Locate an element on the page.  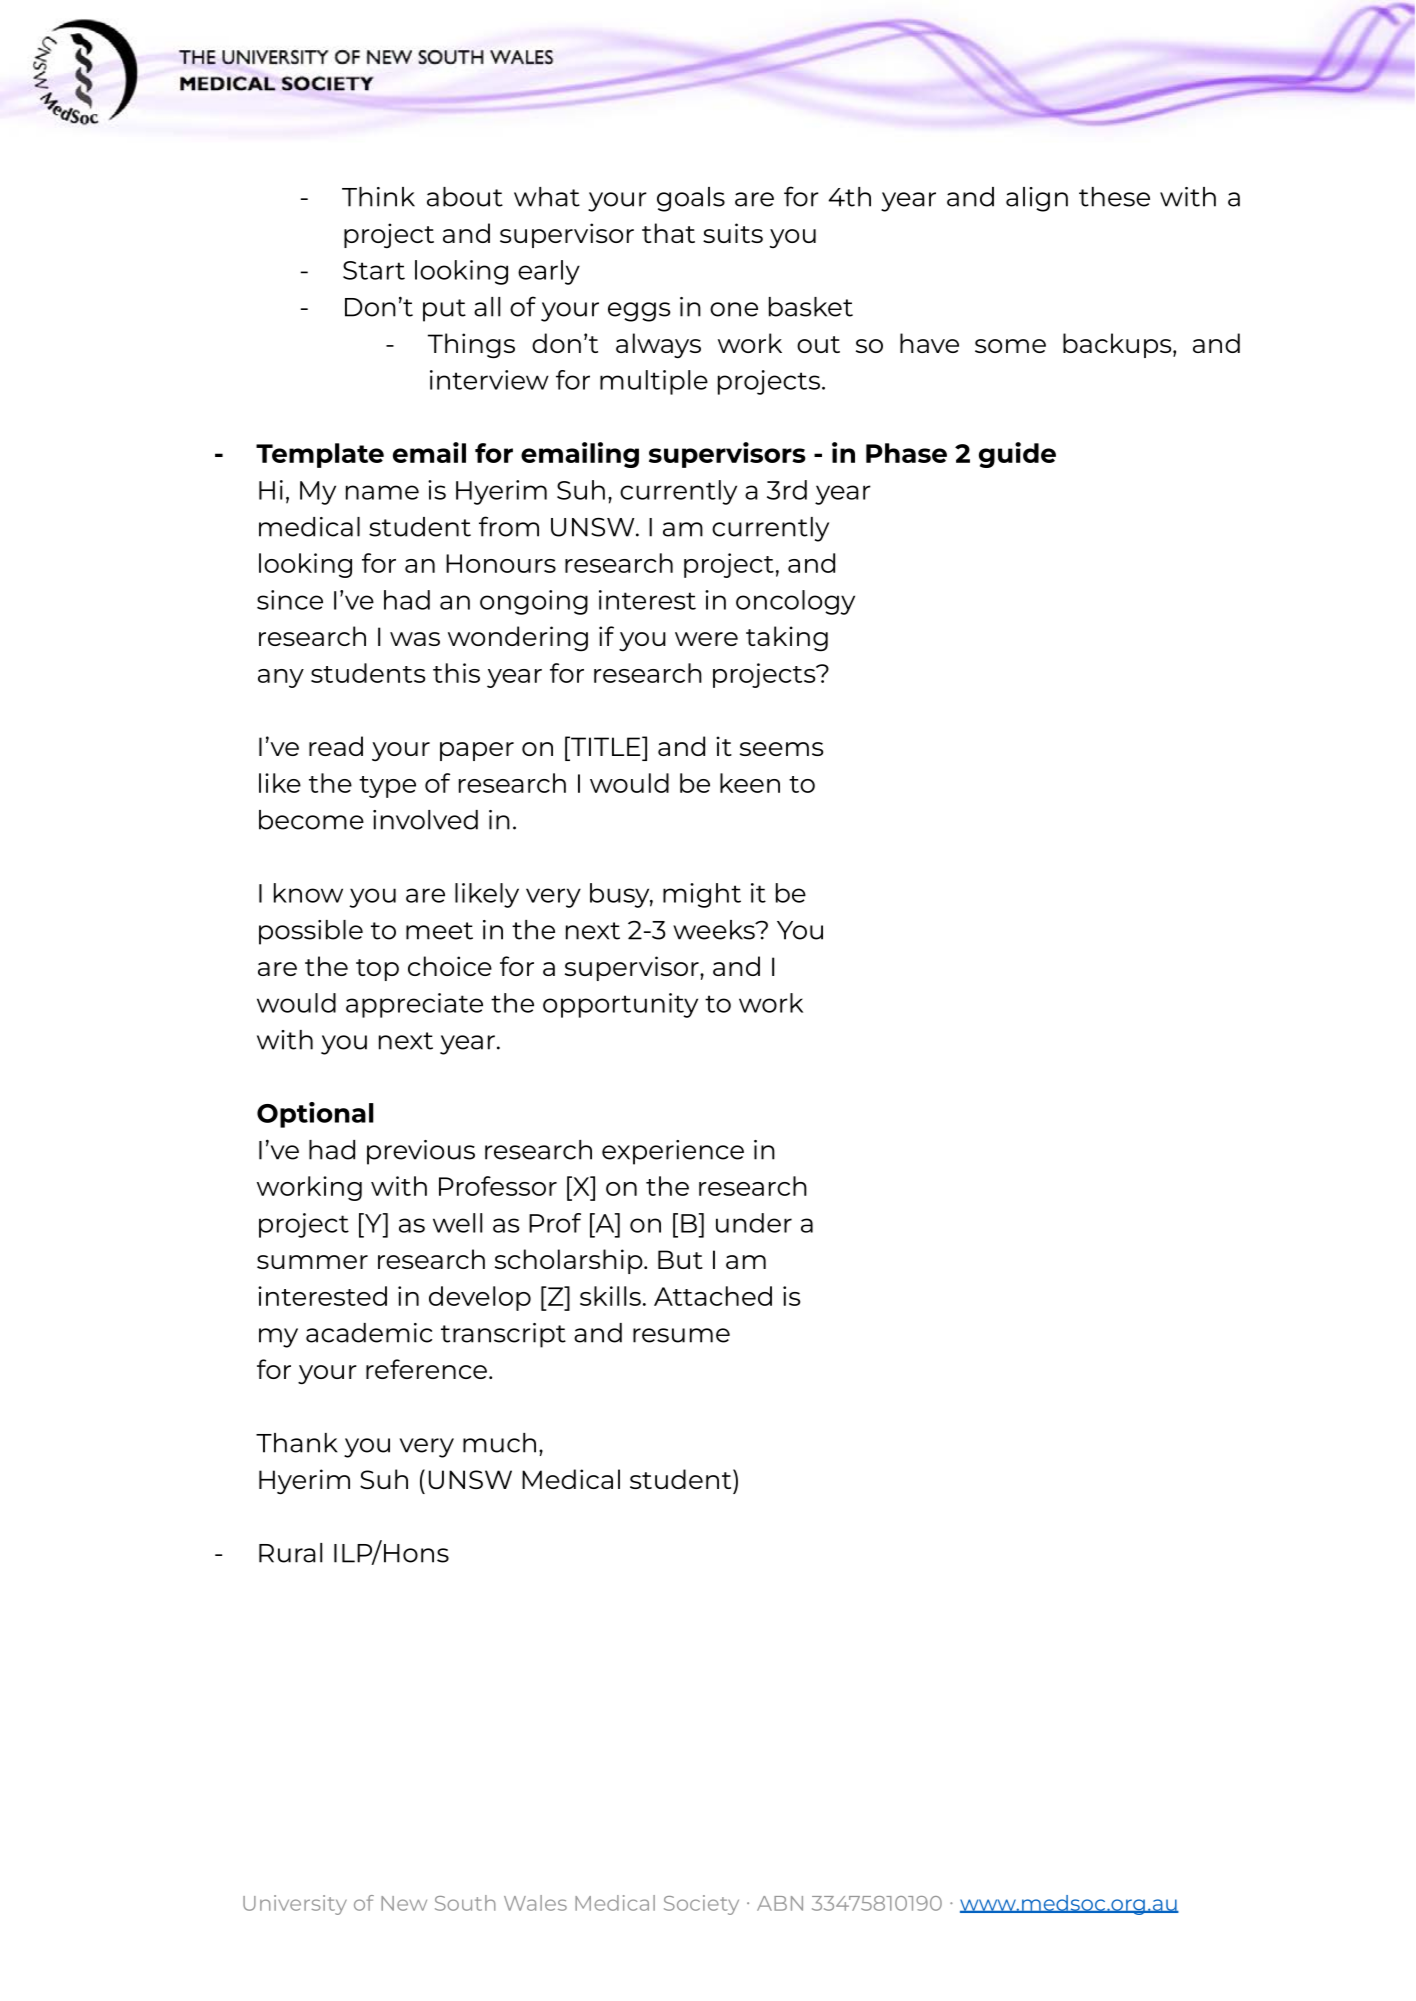
Attached is located at coordinates (713, 1296).
